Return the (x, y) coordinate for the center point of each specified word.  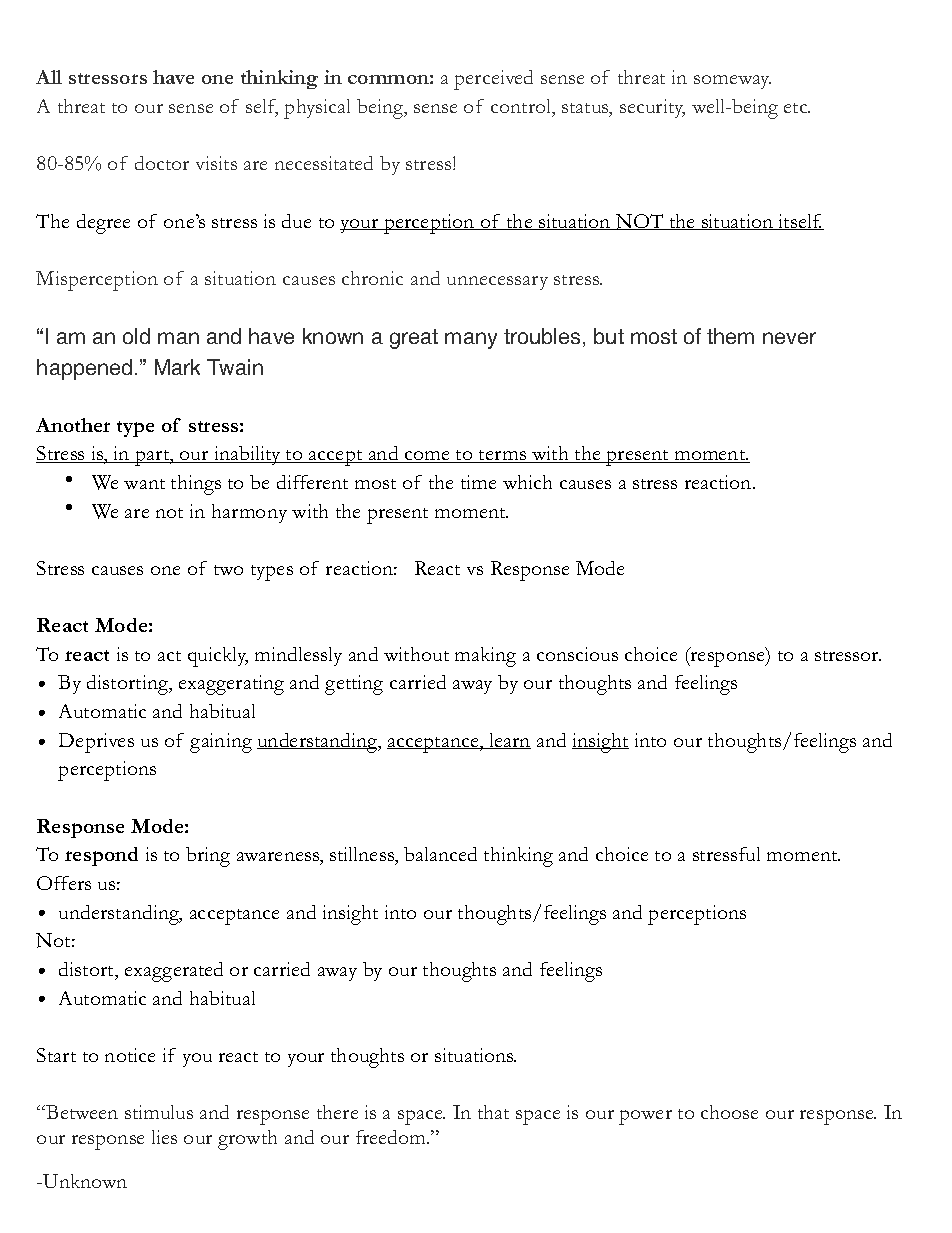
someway (732, 82)
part (152, 458)
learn (509, 741)
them (730, 336)
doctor (162, 163)
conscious (577, 654)
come (427, 457)
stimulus (159, 1112)
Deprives (96, 743)
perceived (493, 80)
